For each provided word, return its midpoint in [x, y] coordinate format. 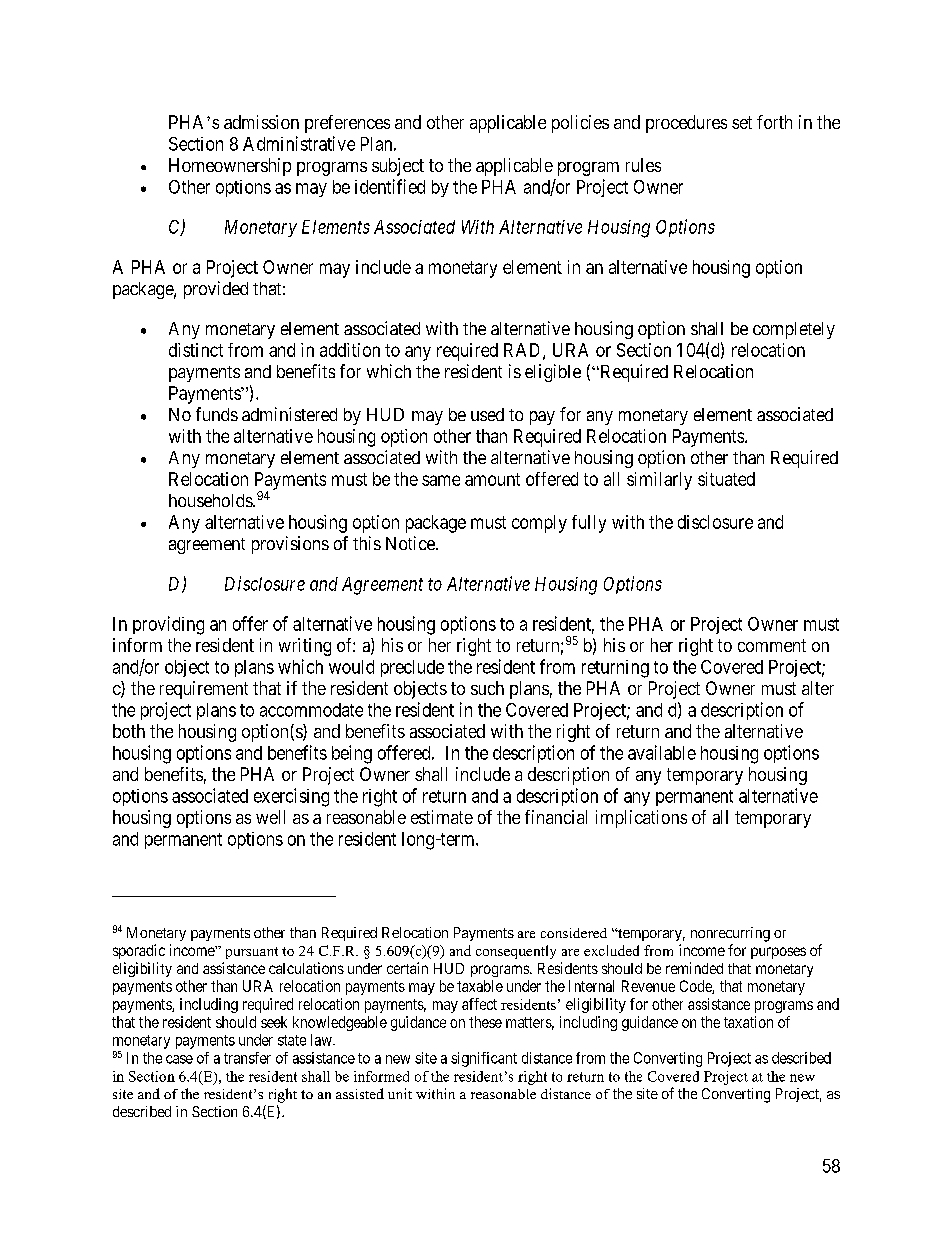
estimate [442, 817]
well [270, 817]
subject [398, 167]
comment [772, 645]
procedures [686, 124]
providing [168, 625]
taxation [748, 1022]
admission [261, 122]
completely [794, 330]
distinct [196, 350]
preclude [412, 668]
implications [641, 819]
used [487, 414]
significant [484, 1059]
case [179, 1059]
